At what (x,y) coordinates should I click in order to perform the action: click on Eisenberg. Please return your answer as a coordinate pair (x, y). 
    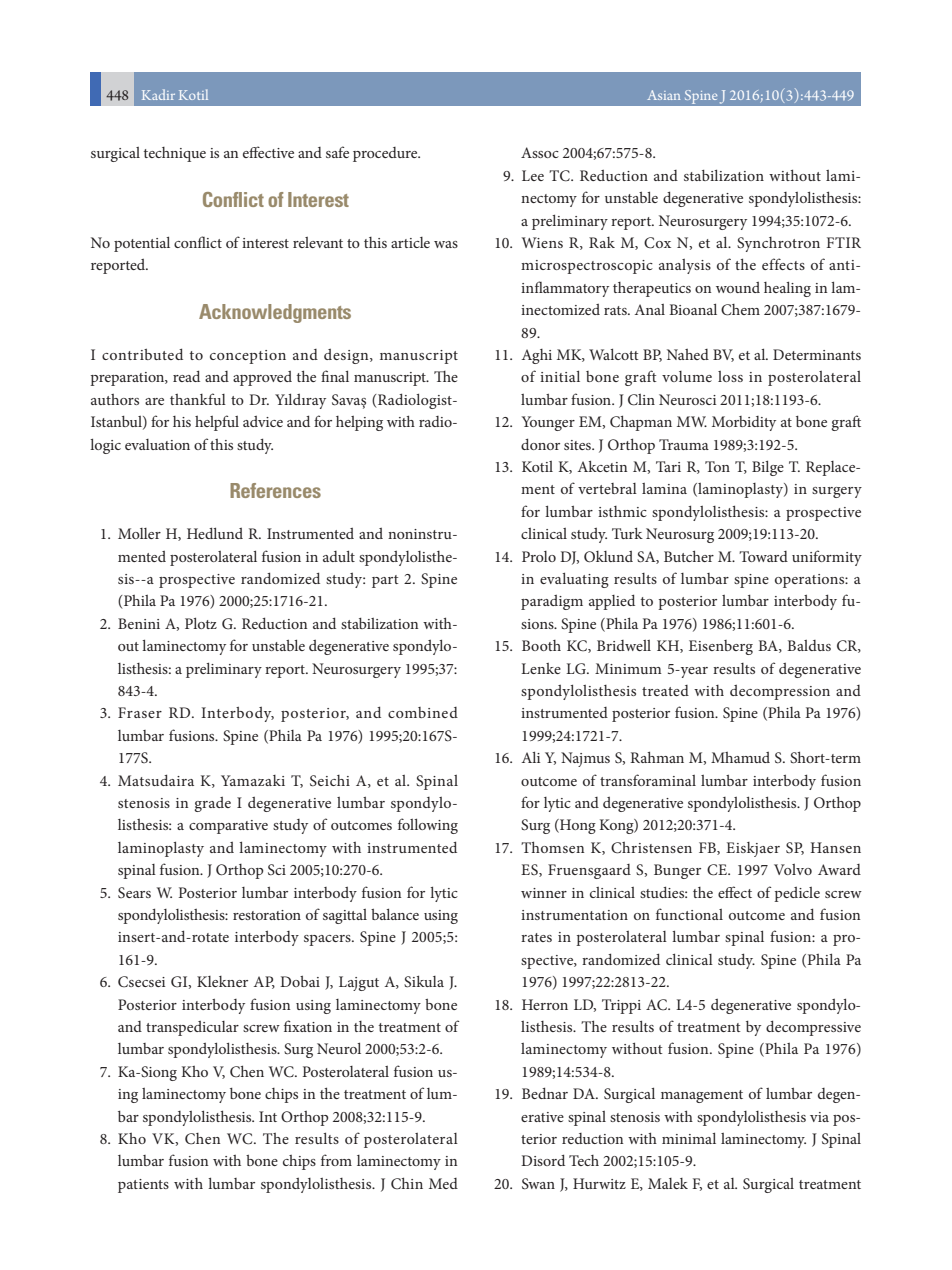
    Looking at the image, I should click on (721, 647).
